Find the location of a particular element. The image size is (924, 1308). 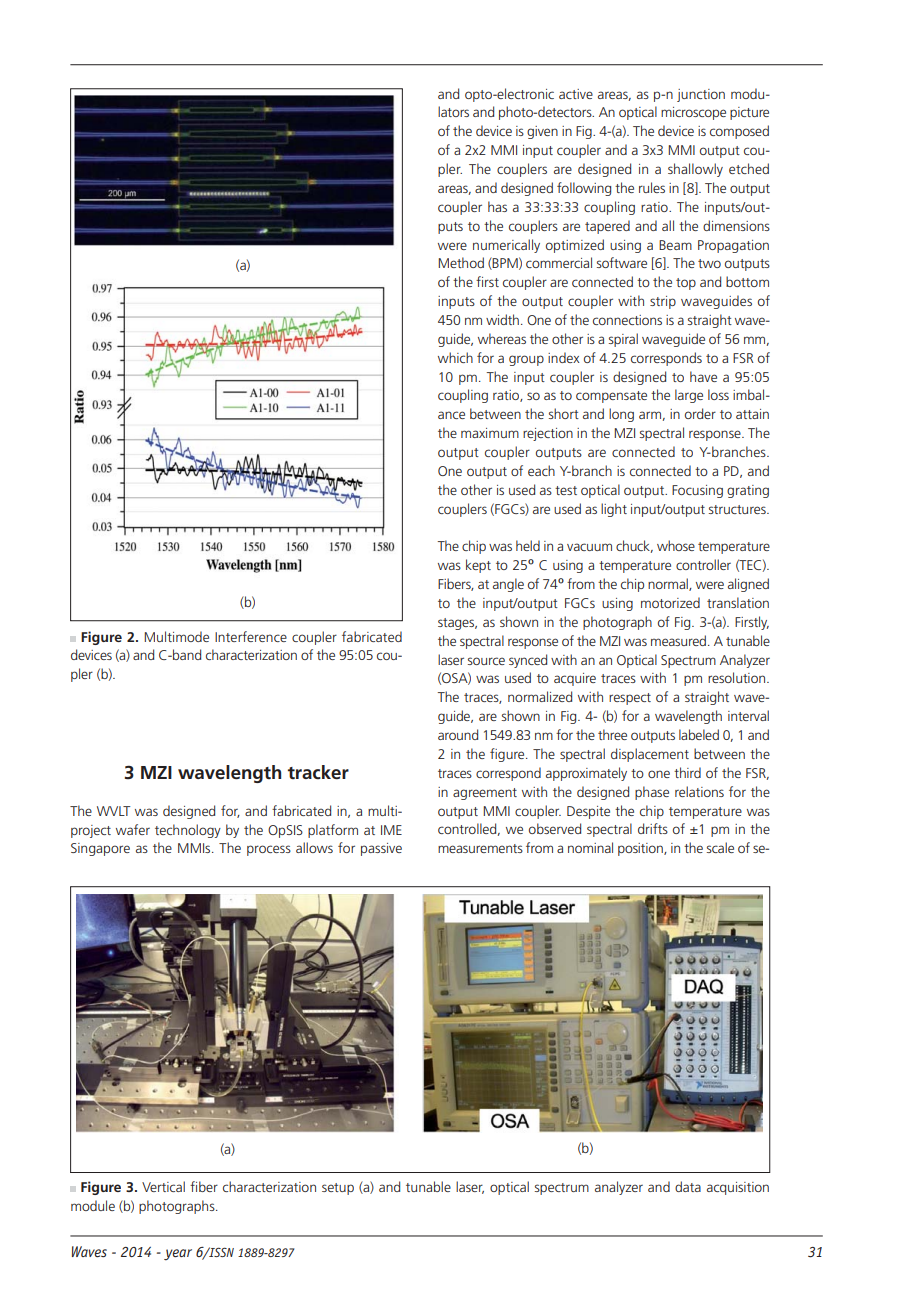

Interference is located at coordinates (251, 636).
